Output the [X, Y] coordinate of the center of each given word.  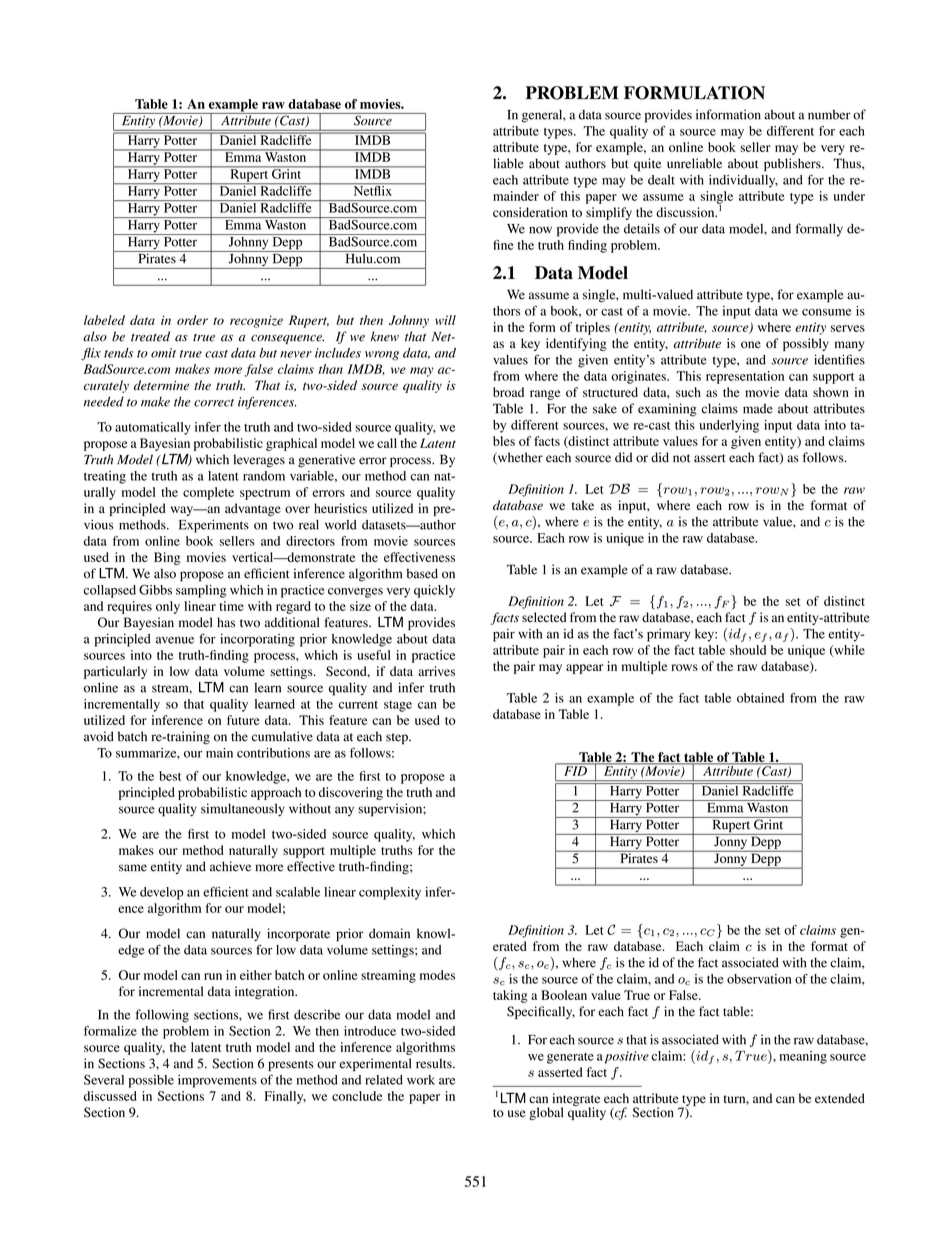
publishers [793, 164]
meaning [803, 1057]
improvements [217, 1081]
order [192, 320]
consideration [530, 212]
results [435, 1063]
